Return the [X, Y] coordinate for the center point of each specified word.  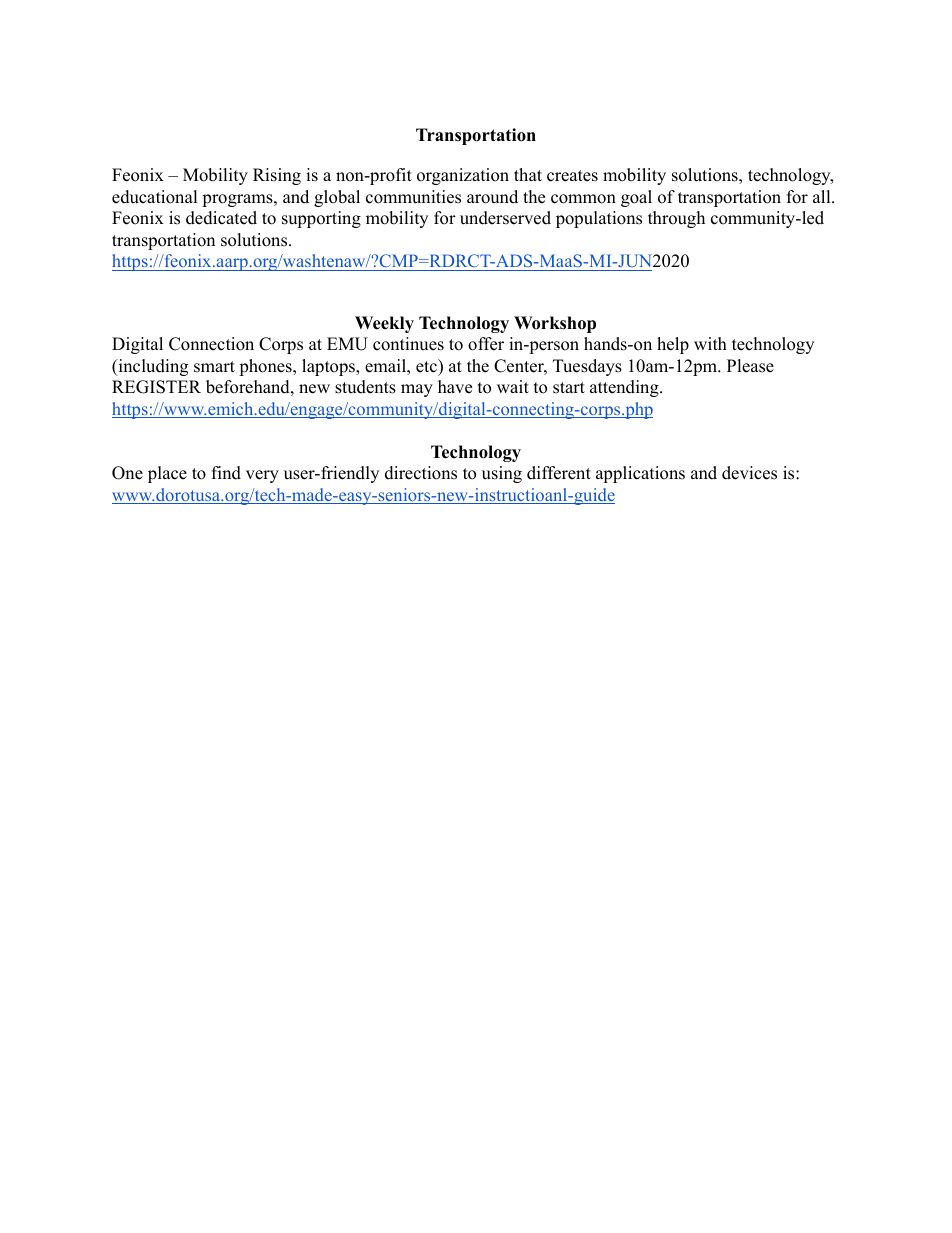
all [823, 196]
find [226, 473]
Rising [277, 176]
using [502, 474]
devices [749, 473]
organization [463, 176]
